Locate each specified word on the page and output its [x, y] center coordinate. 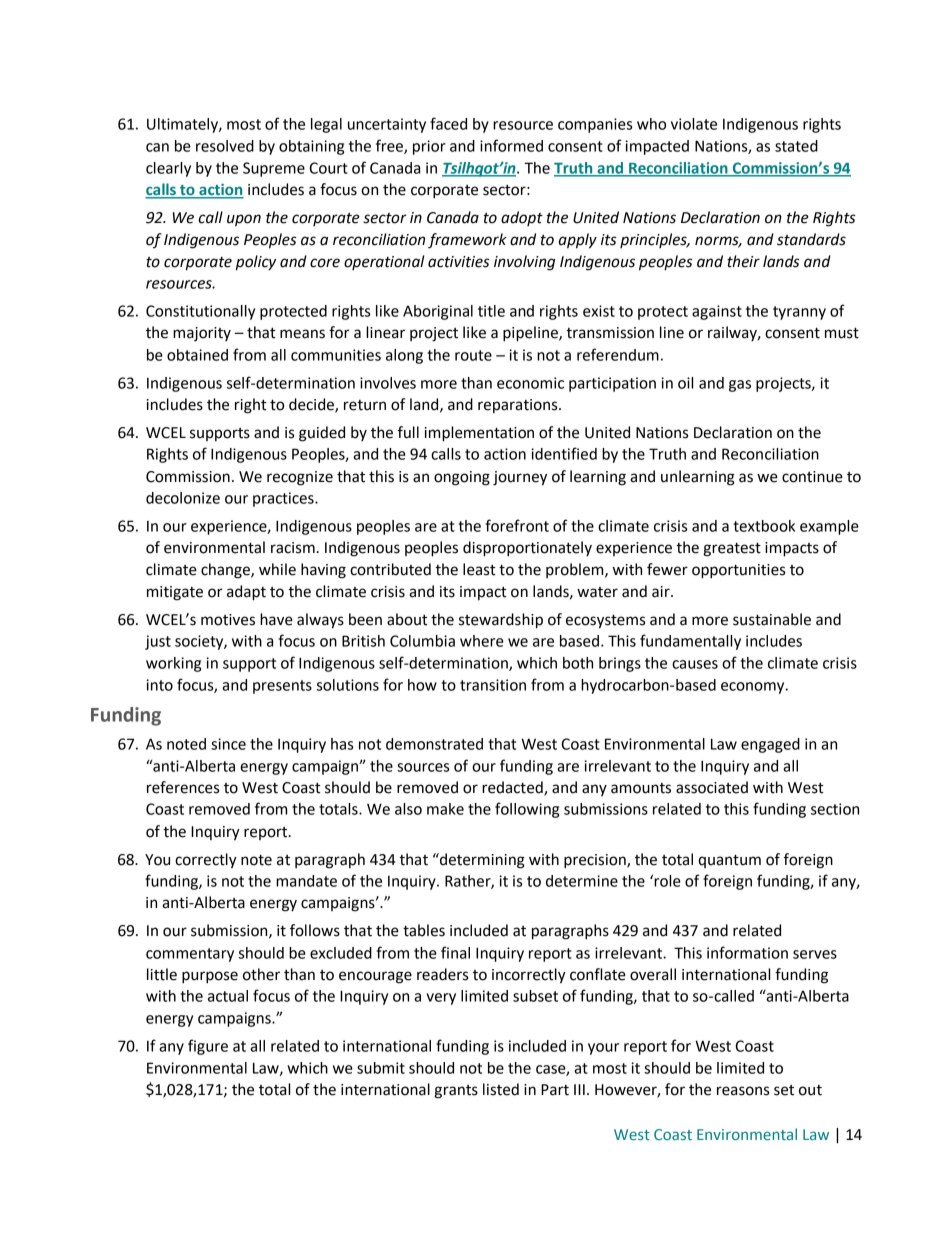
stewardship [501, 621]
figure [208, 1047]
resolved [225, 146]
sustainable [772, 619]
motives [228, 620]
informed [511, 145]
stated [796, 146]
